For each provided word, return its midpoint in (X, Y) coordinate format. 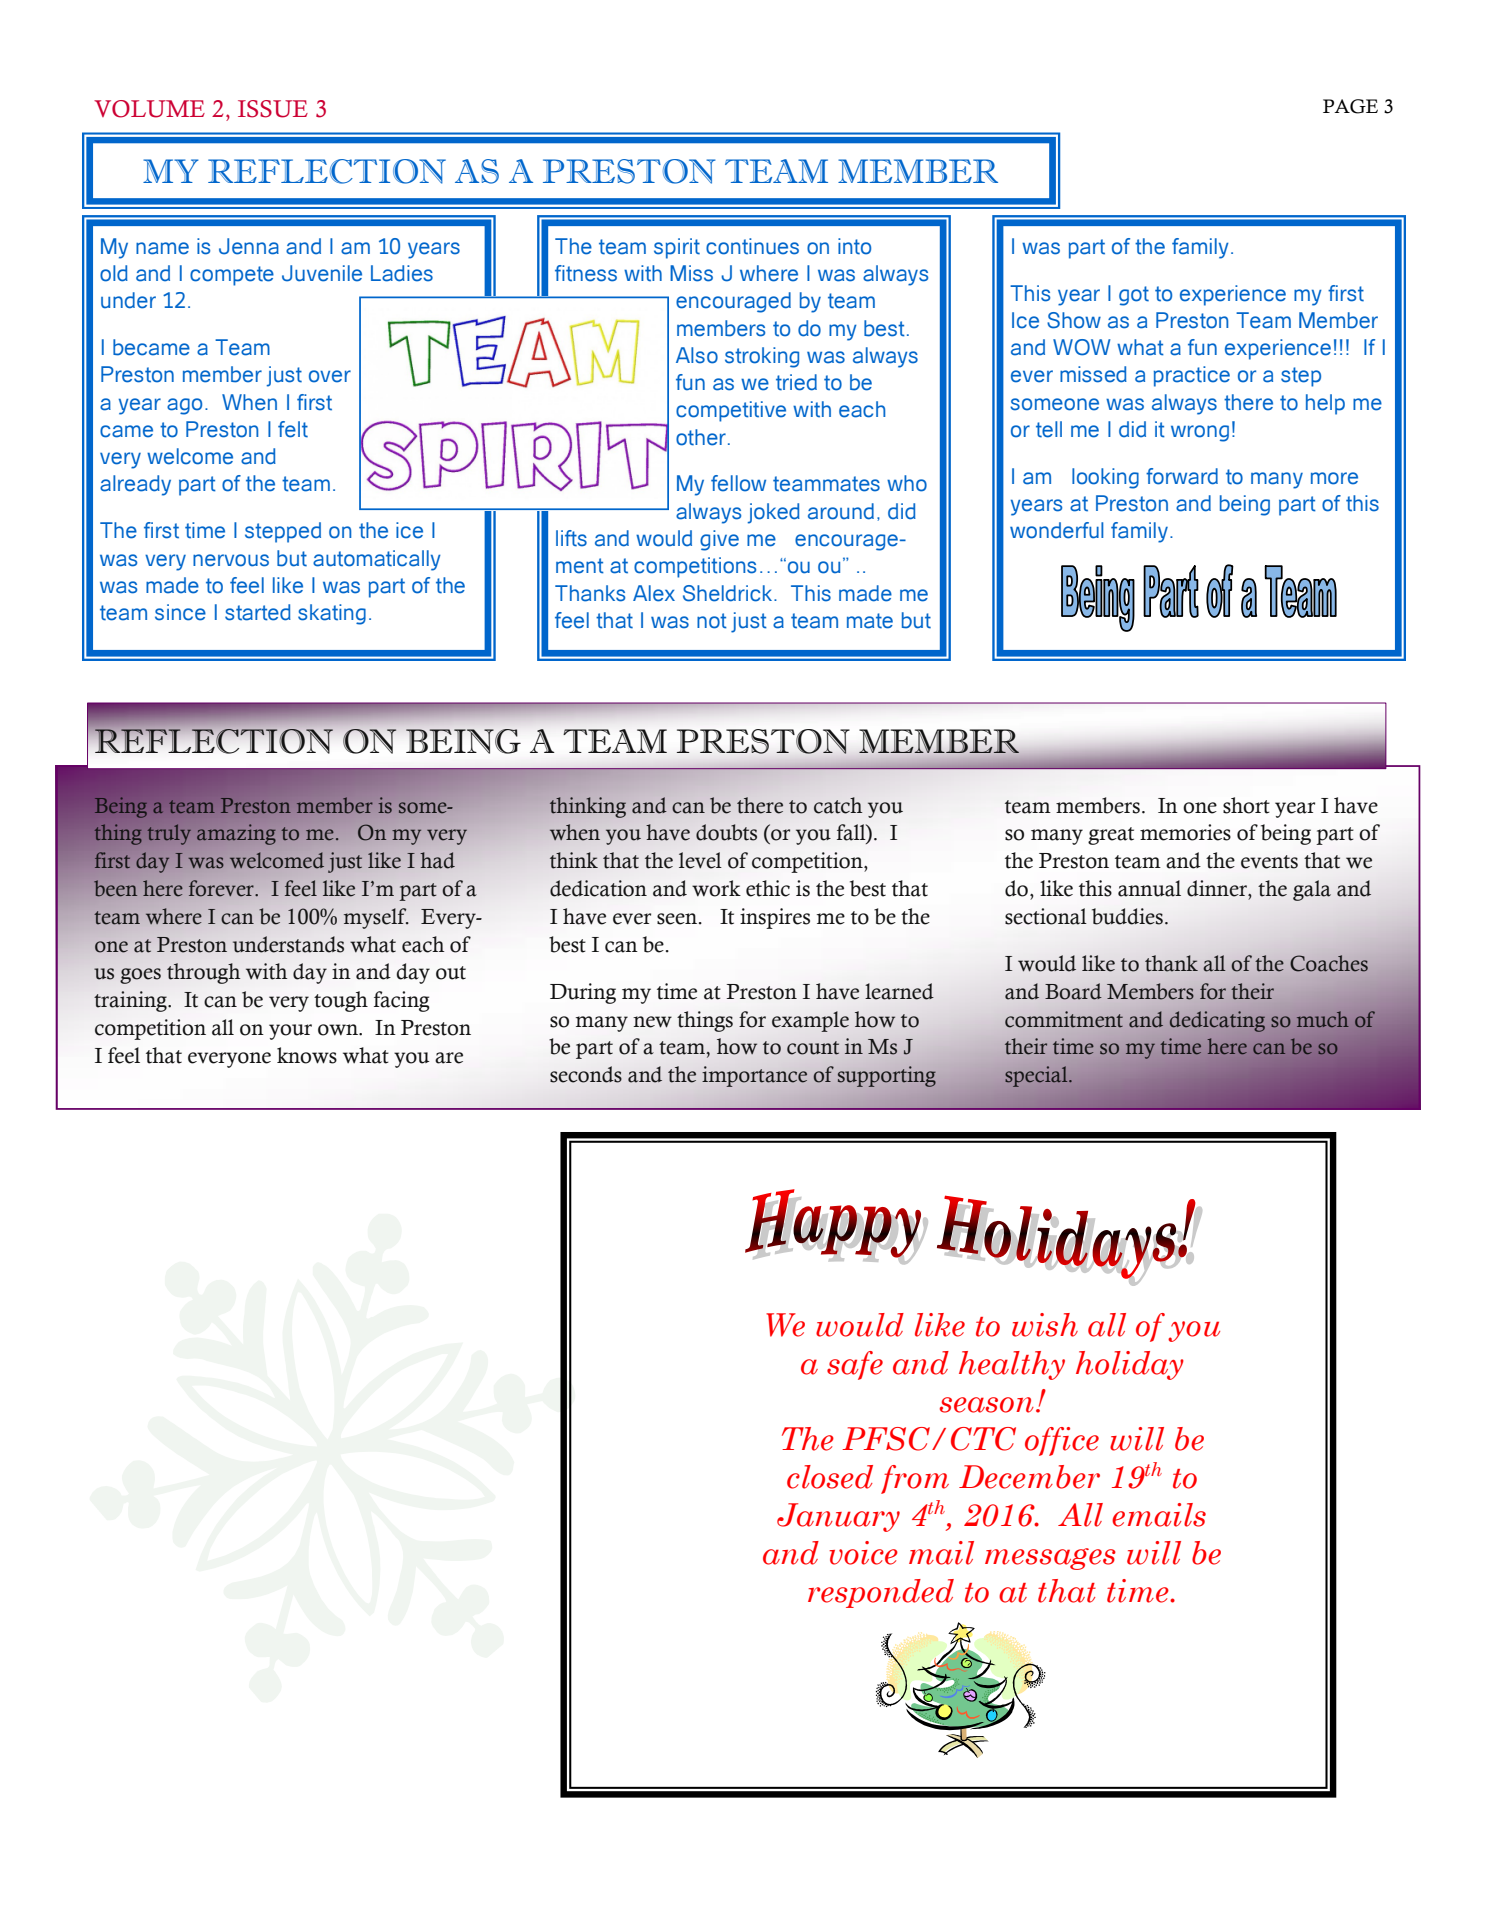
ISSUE (273, 109)
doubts (726, 832)
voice (863, 1553)
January (838, 1517)
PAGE (1350, 106)
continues (752, 246)
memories (1185, 832)
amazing (236, 834)
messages (1050, 1559)
